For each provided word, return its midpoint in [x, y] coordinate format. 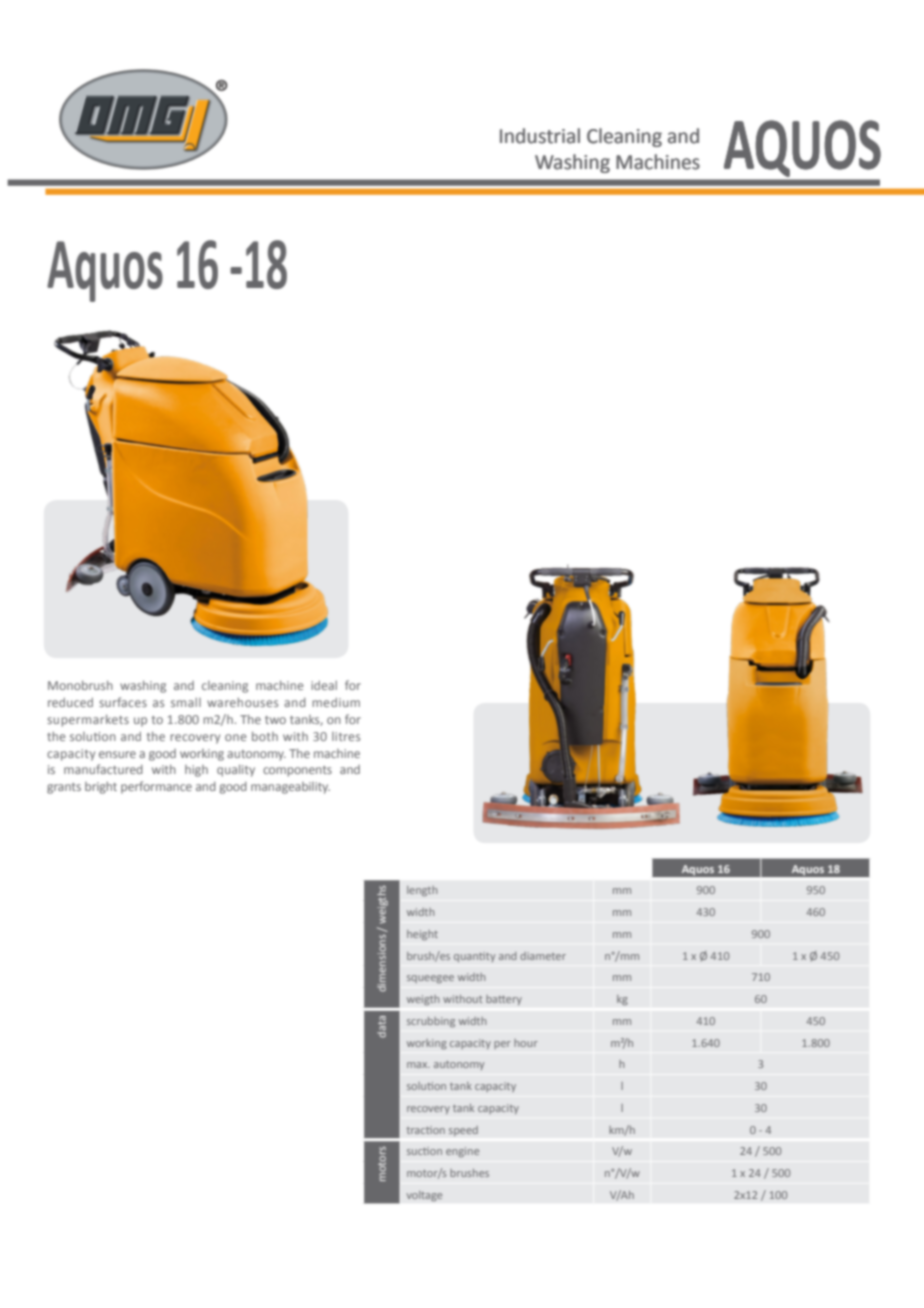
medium [336, 702]
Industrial [540, 136]
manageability [290, 788]
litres [346, 736]
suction [424, 1151]
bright [101, 788]
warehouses [242, 702]
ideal [324, 685]
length [422, 891]
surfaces [123, 702]
